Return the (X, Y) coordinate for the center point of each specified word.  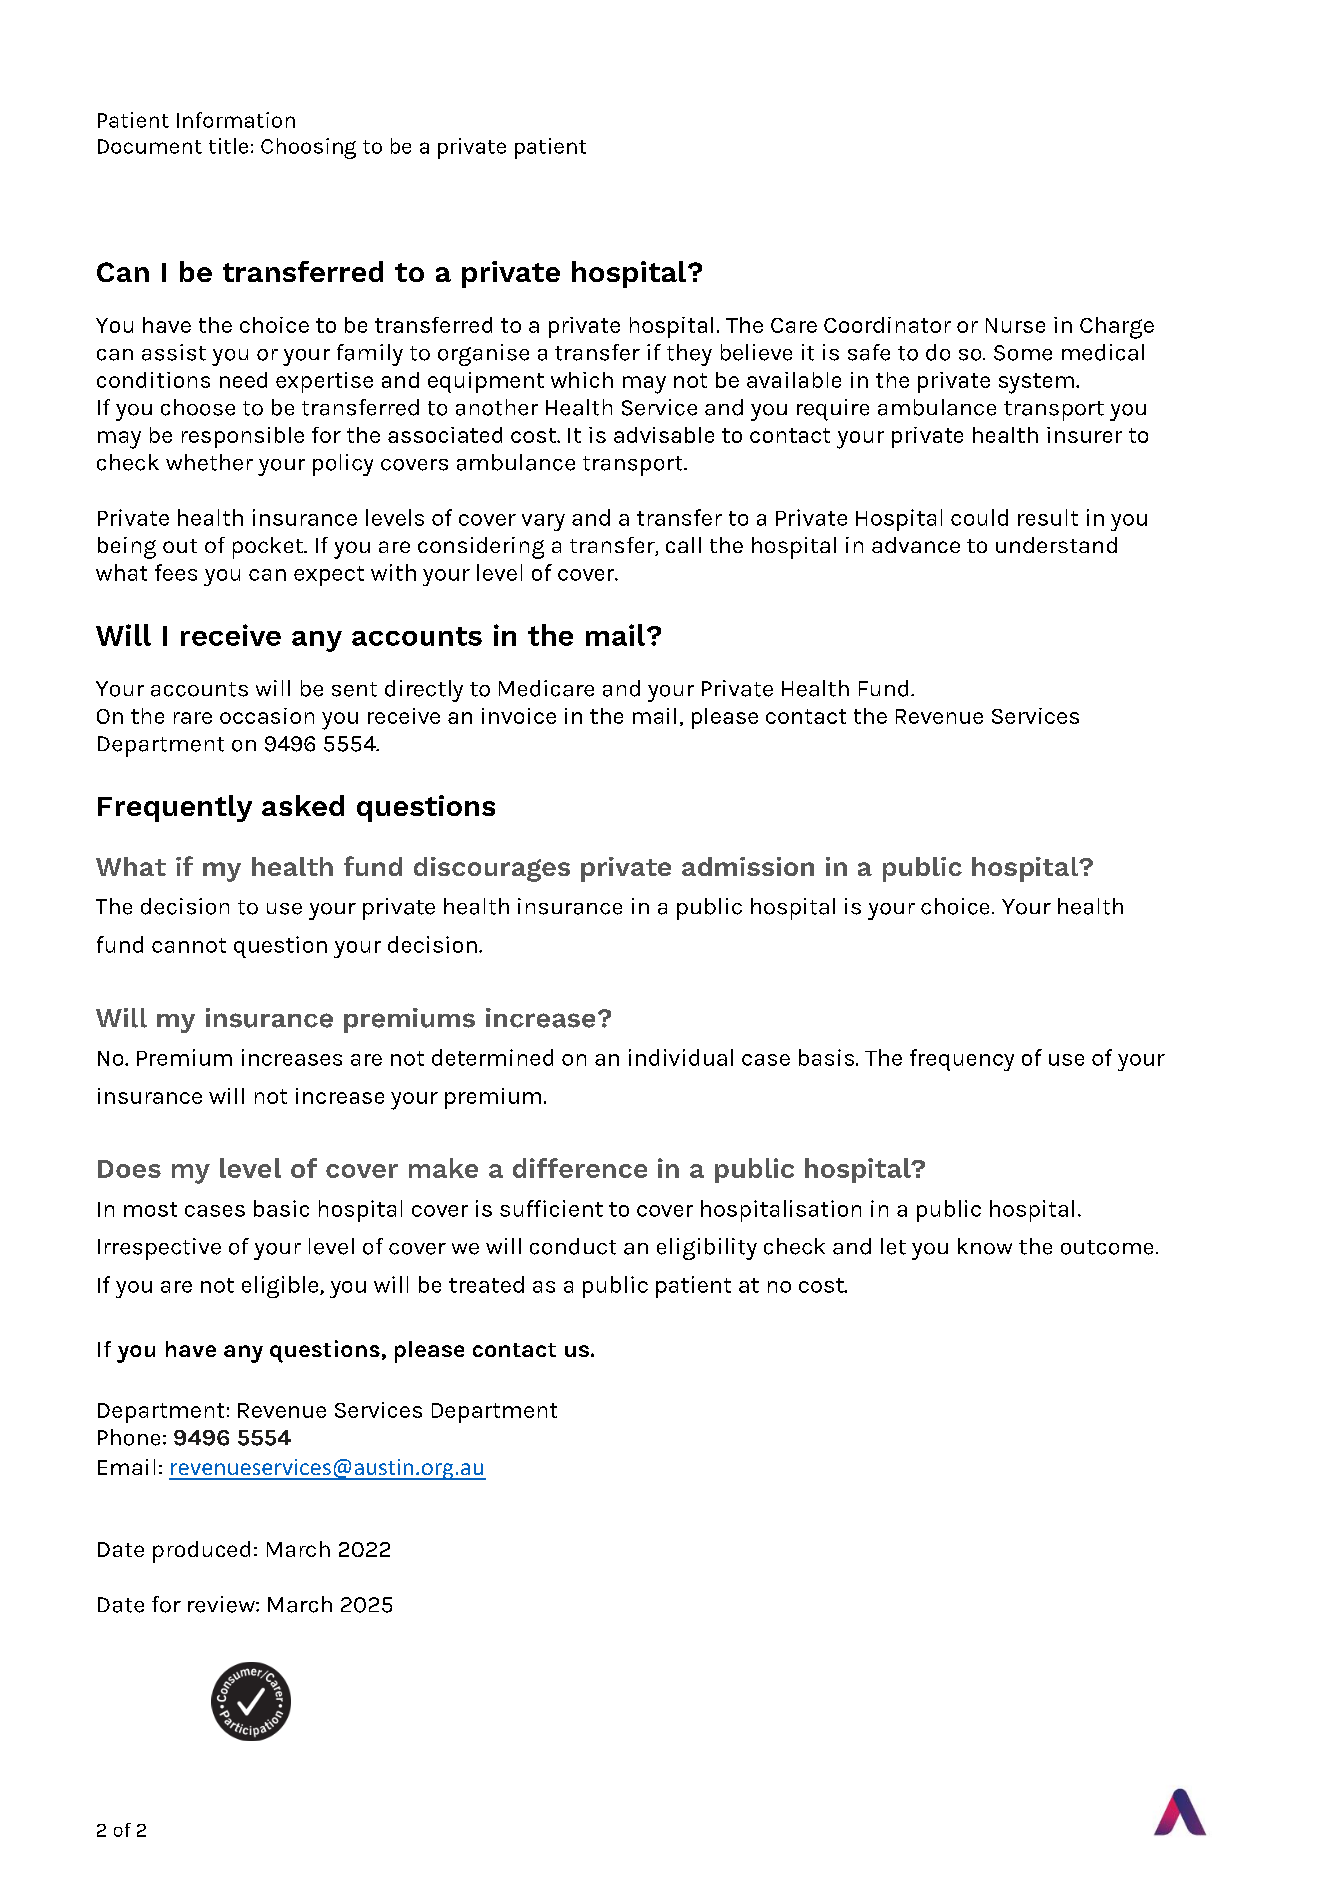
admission (748, 866)
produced (201, 1552)
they (689, 355)
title (228, 146)
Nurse (1015, 325)
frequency (962, 1060)
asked (303, 805)
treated (486, 1284)
